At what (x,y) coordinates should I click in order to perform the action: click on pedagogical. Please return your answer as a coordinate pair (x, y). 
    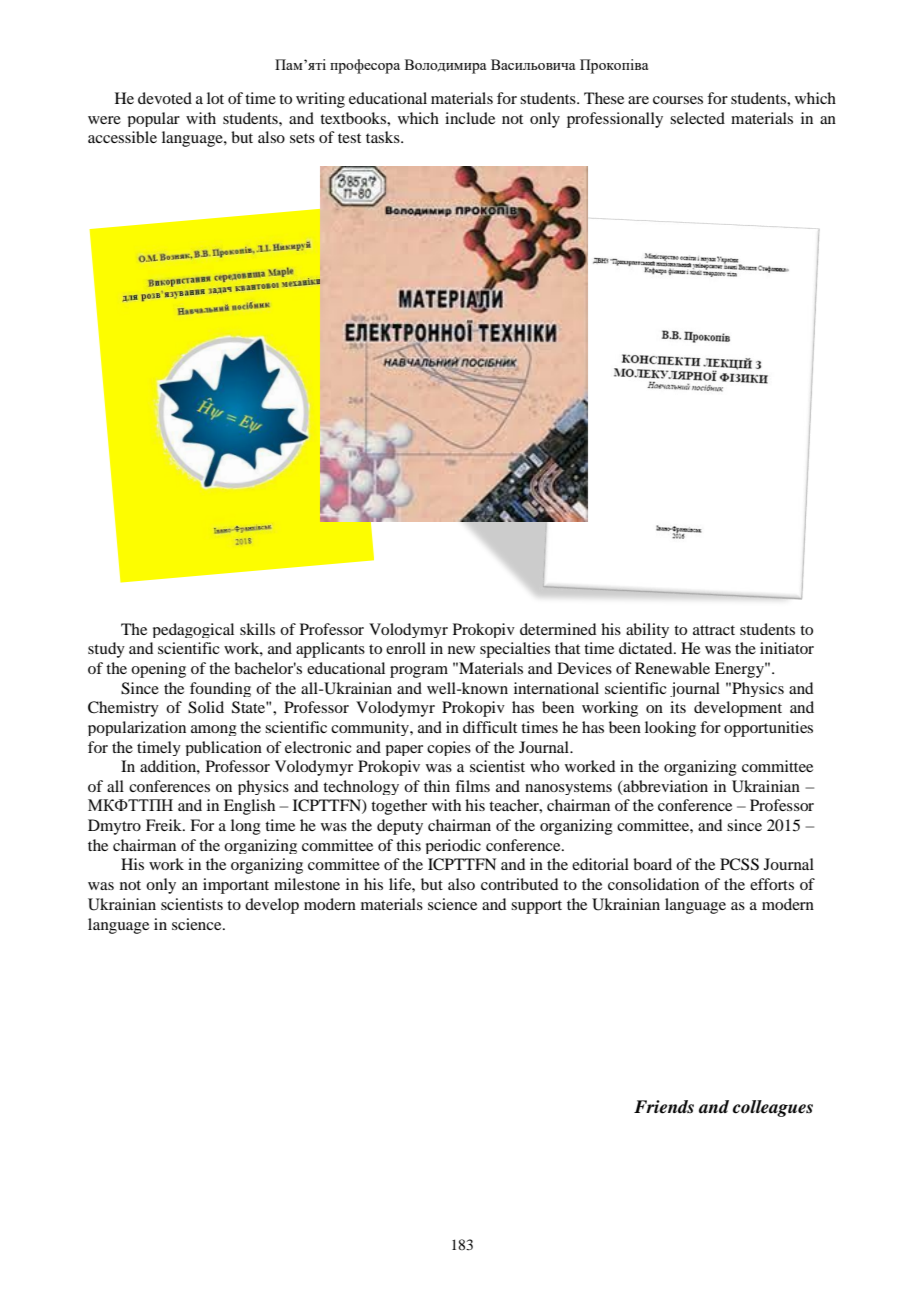
    Looking at the image, I should click on (193, 630).
